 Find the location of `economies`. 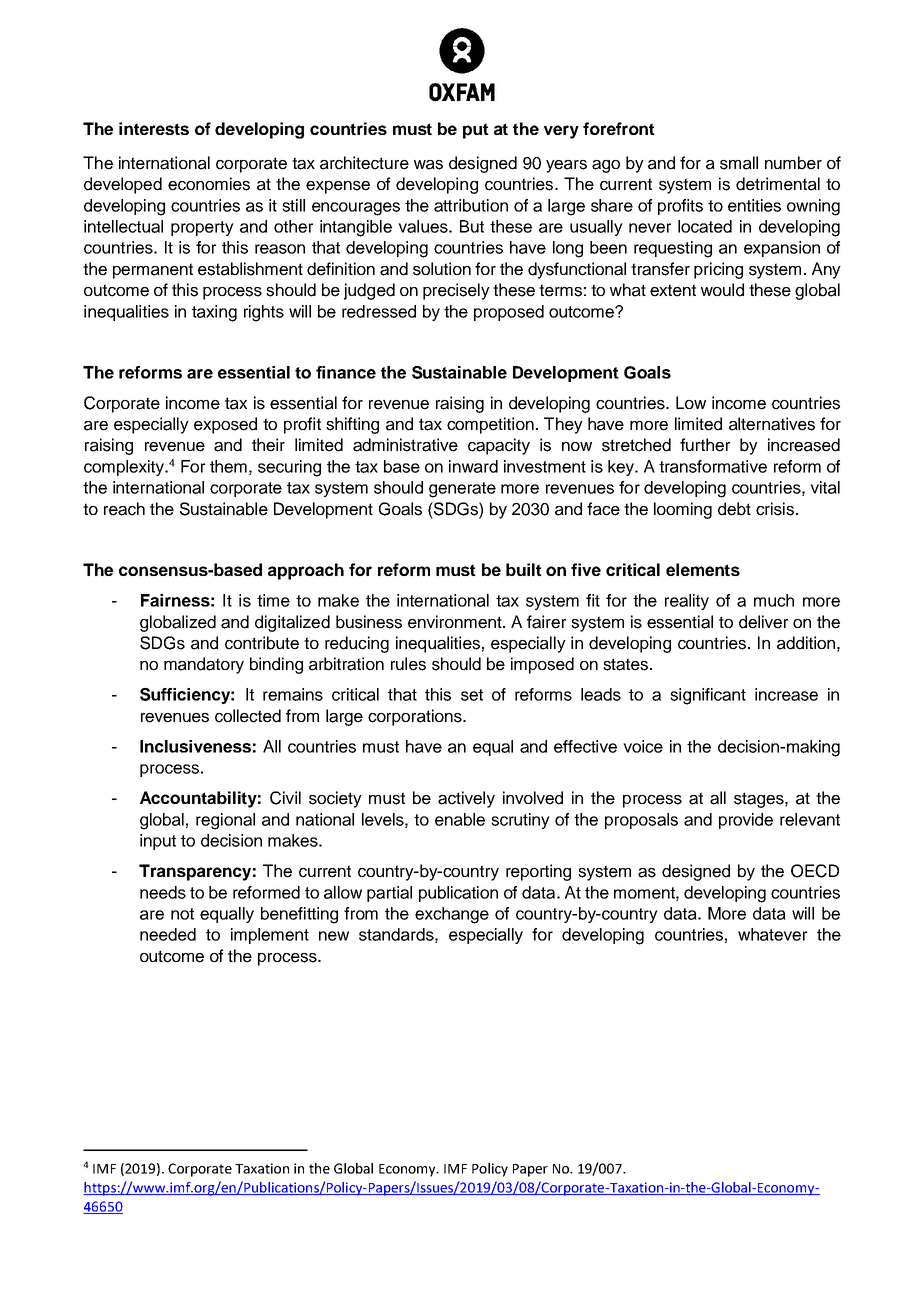

economies is located at coordinates (209, 184).
